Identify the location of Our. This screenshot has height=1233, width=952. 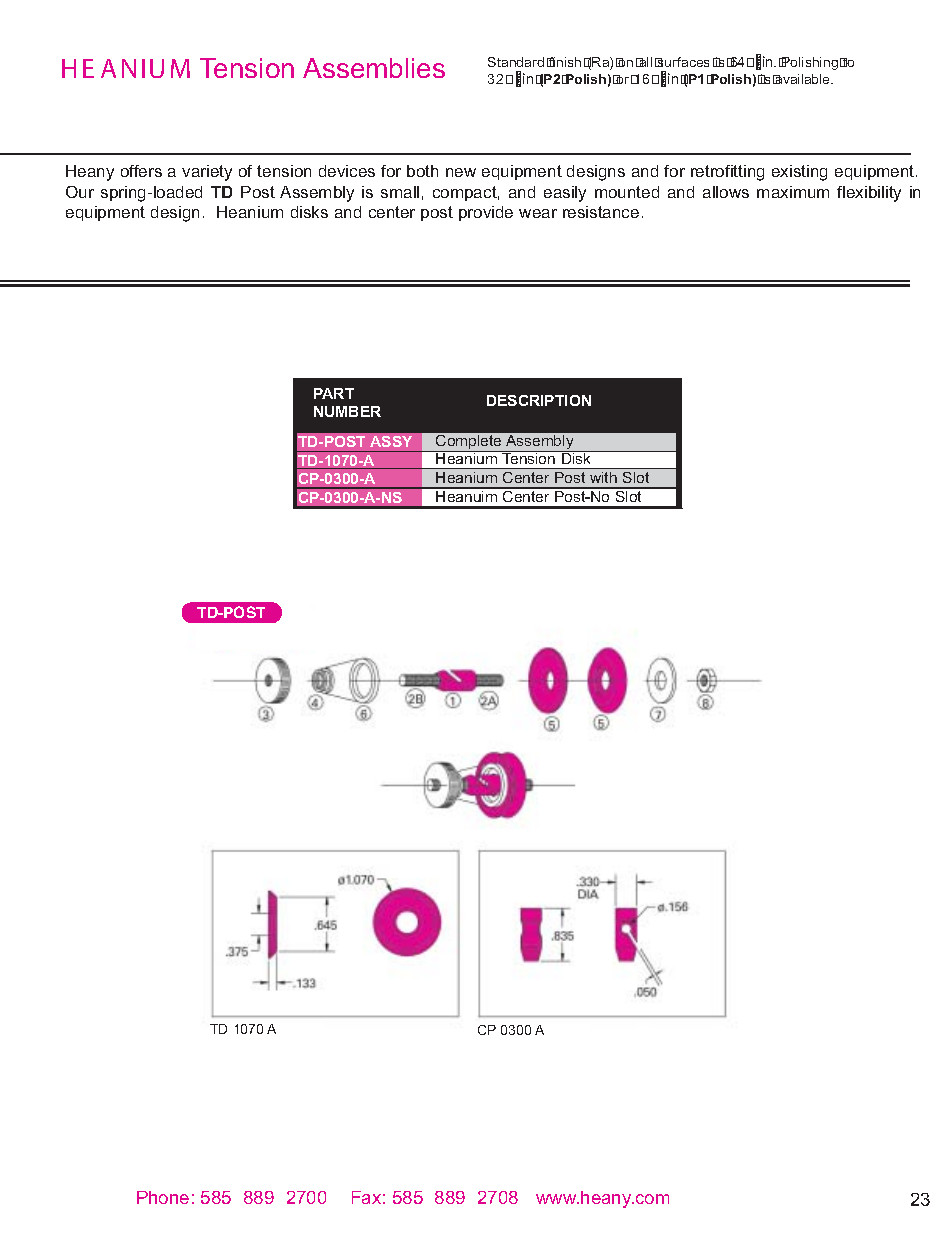
(80, 192).
